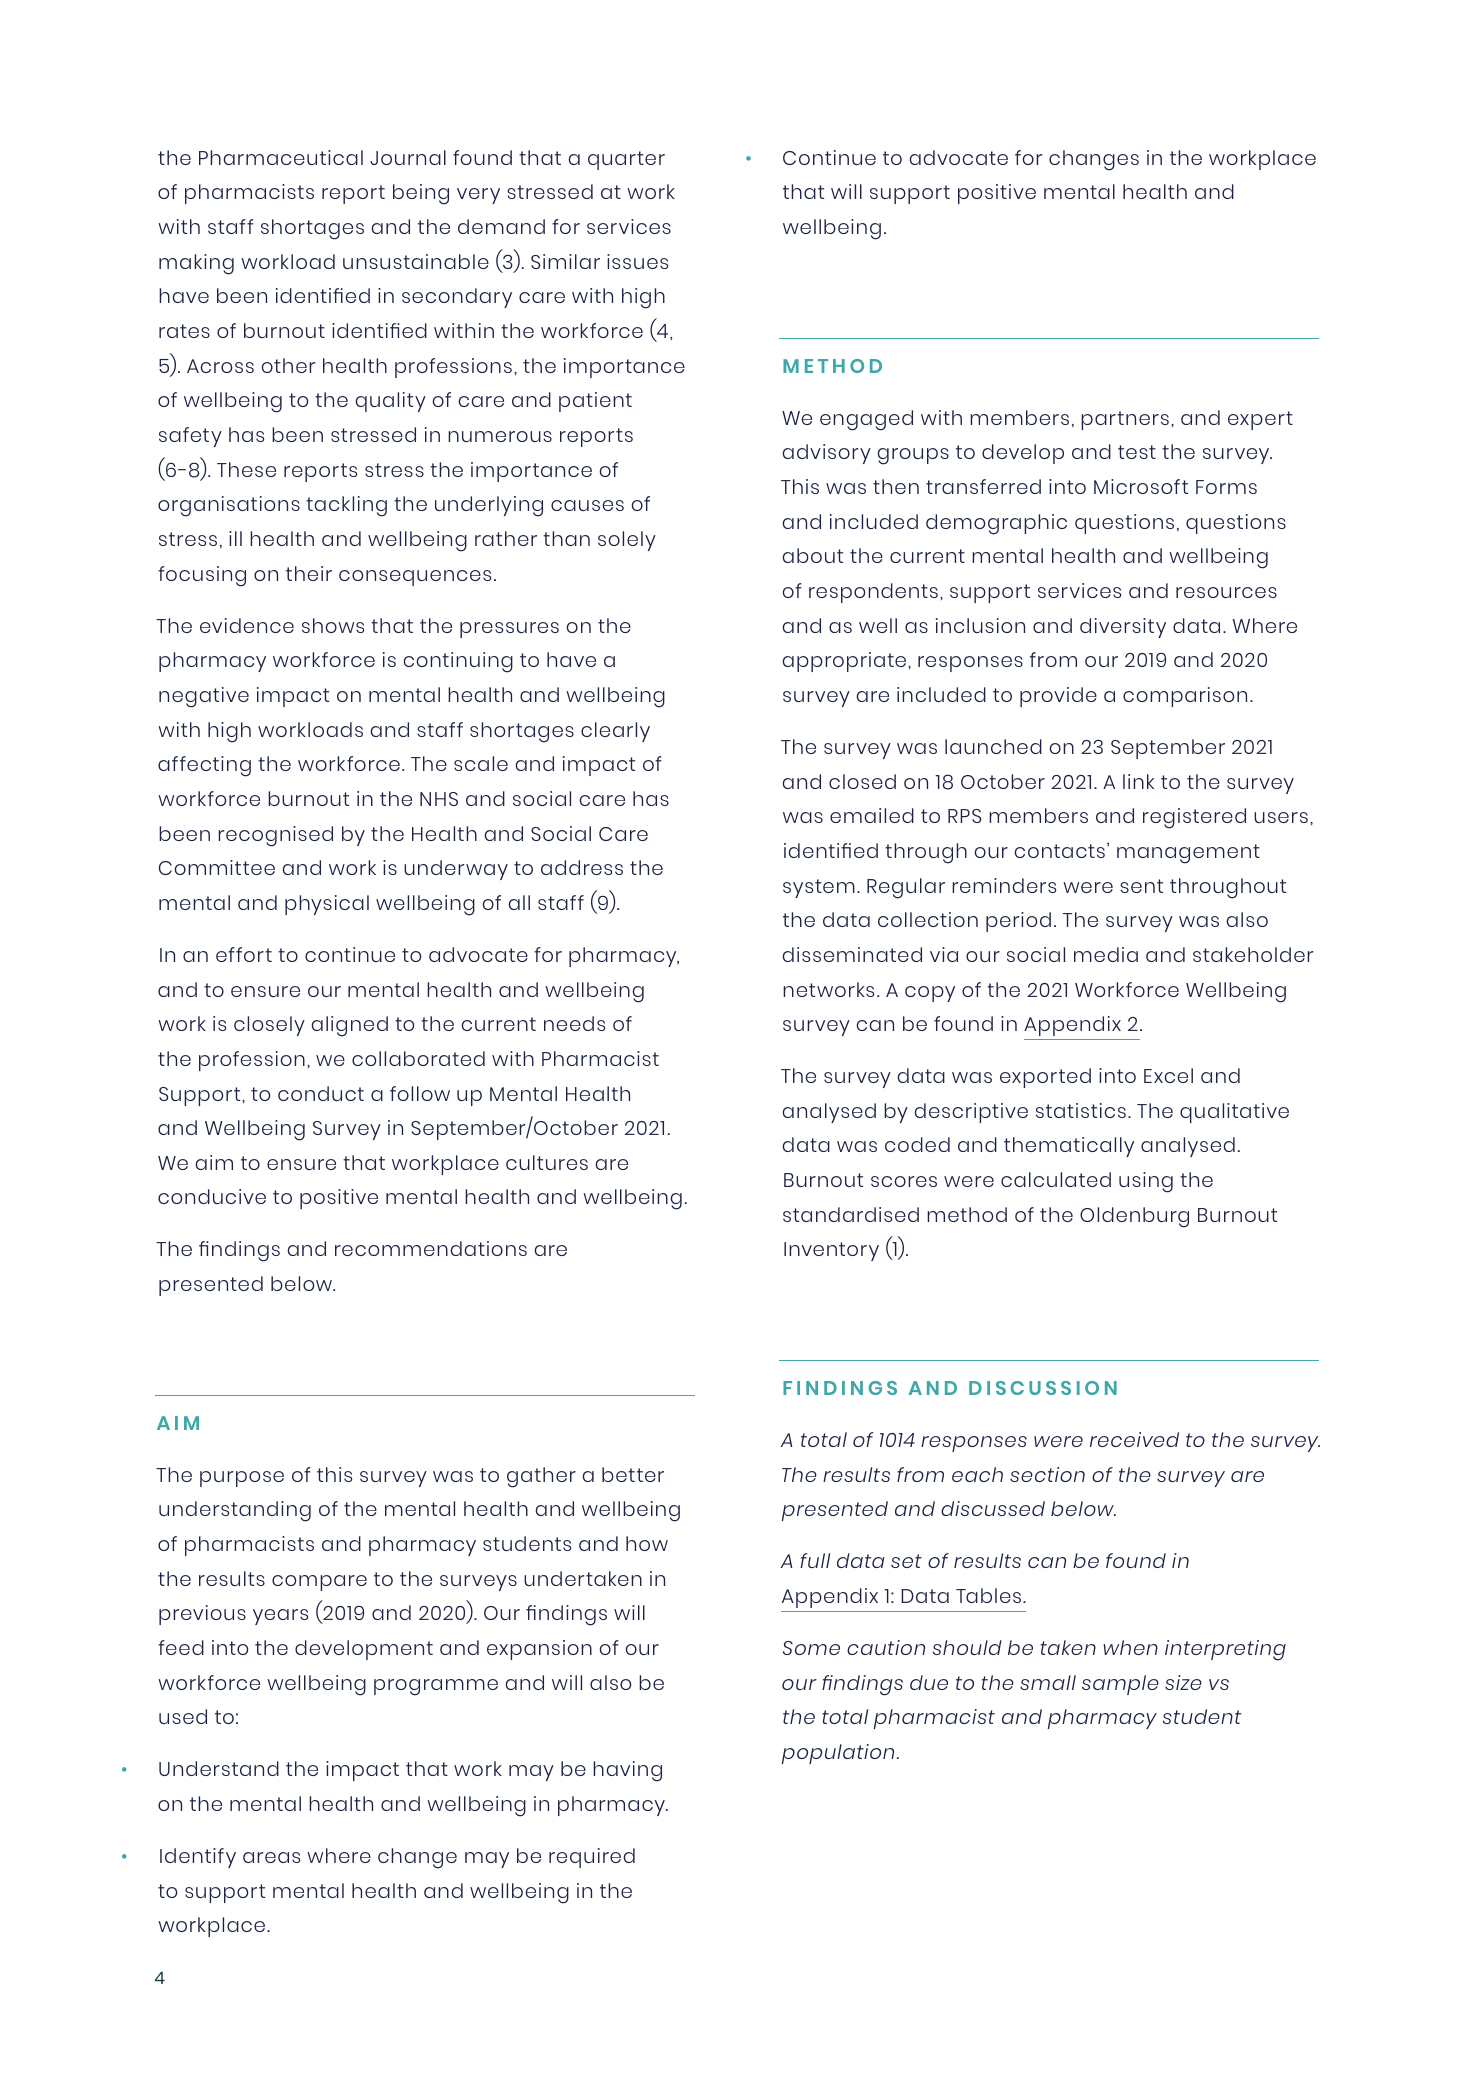  I want to click on received, so click(1134, 1439).
